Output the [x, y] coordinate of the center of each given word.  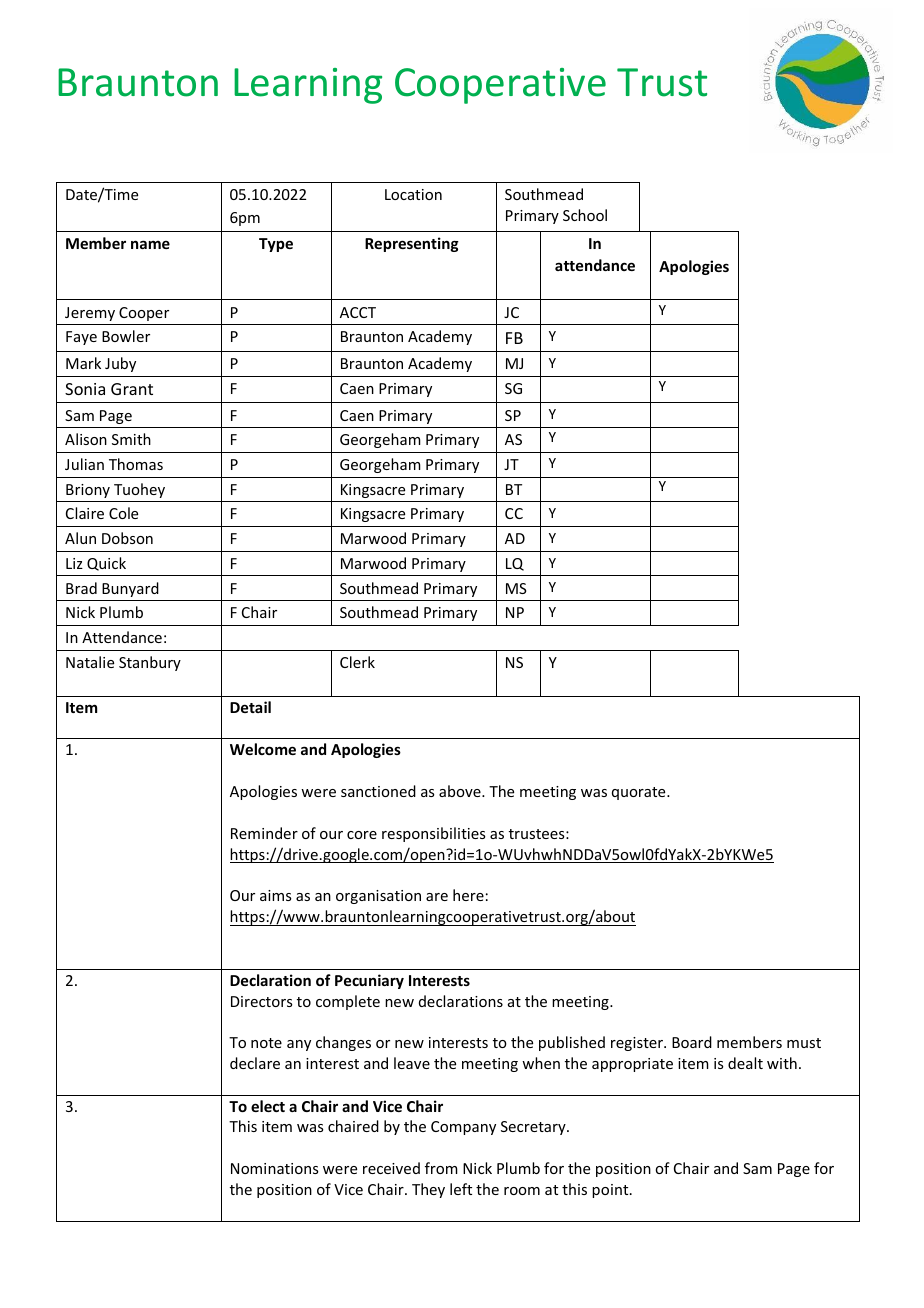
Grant [132, 389]
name [150, 244]
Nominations [274, 1168]
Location [413, 194]
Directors [261, 1001]
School [585, 215]
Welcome [263, 749]
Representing [412, 244]
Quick [106, 564]
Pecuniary [369, 981]
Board [692, 1042]
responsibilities [433, 834]
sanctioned [378, 791]
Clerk [357, 662]
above [461, 791]
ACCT [358, 312]
